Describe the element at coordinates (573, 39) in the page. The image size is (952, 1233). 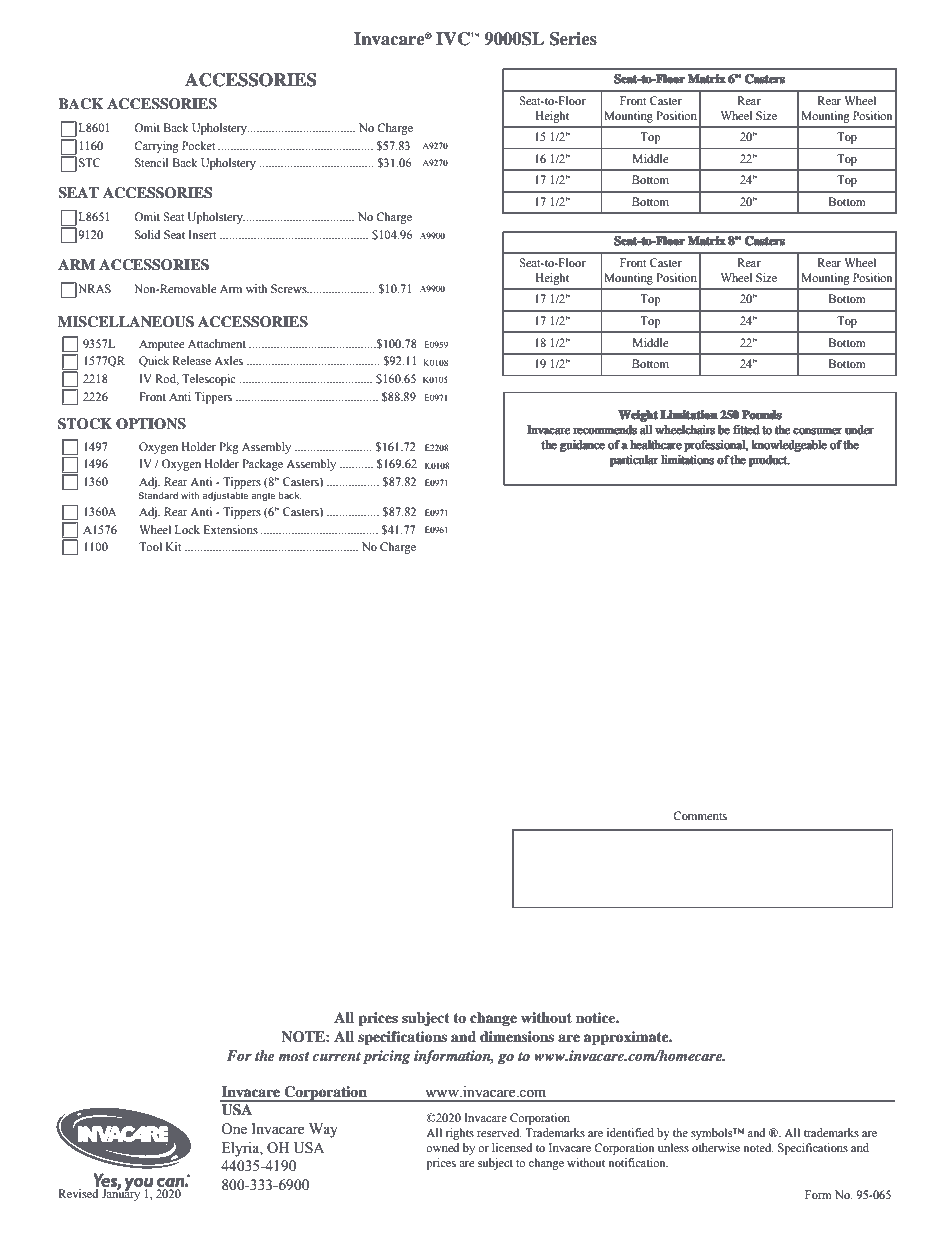
I see `Series` at that location.
